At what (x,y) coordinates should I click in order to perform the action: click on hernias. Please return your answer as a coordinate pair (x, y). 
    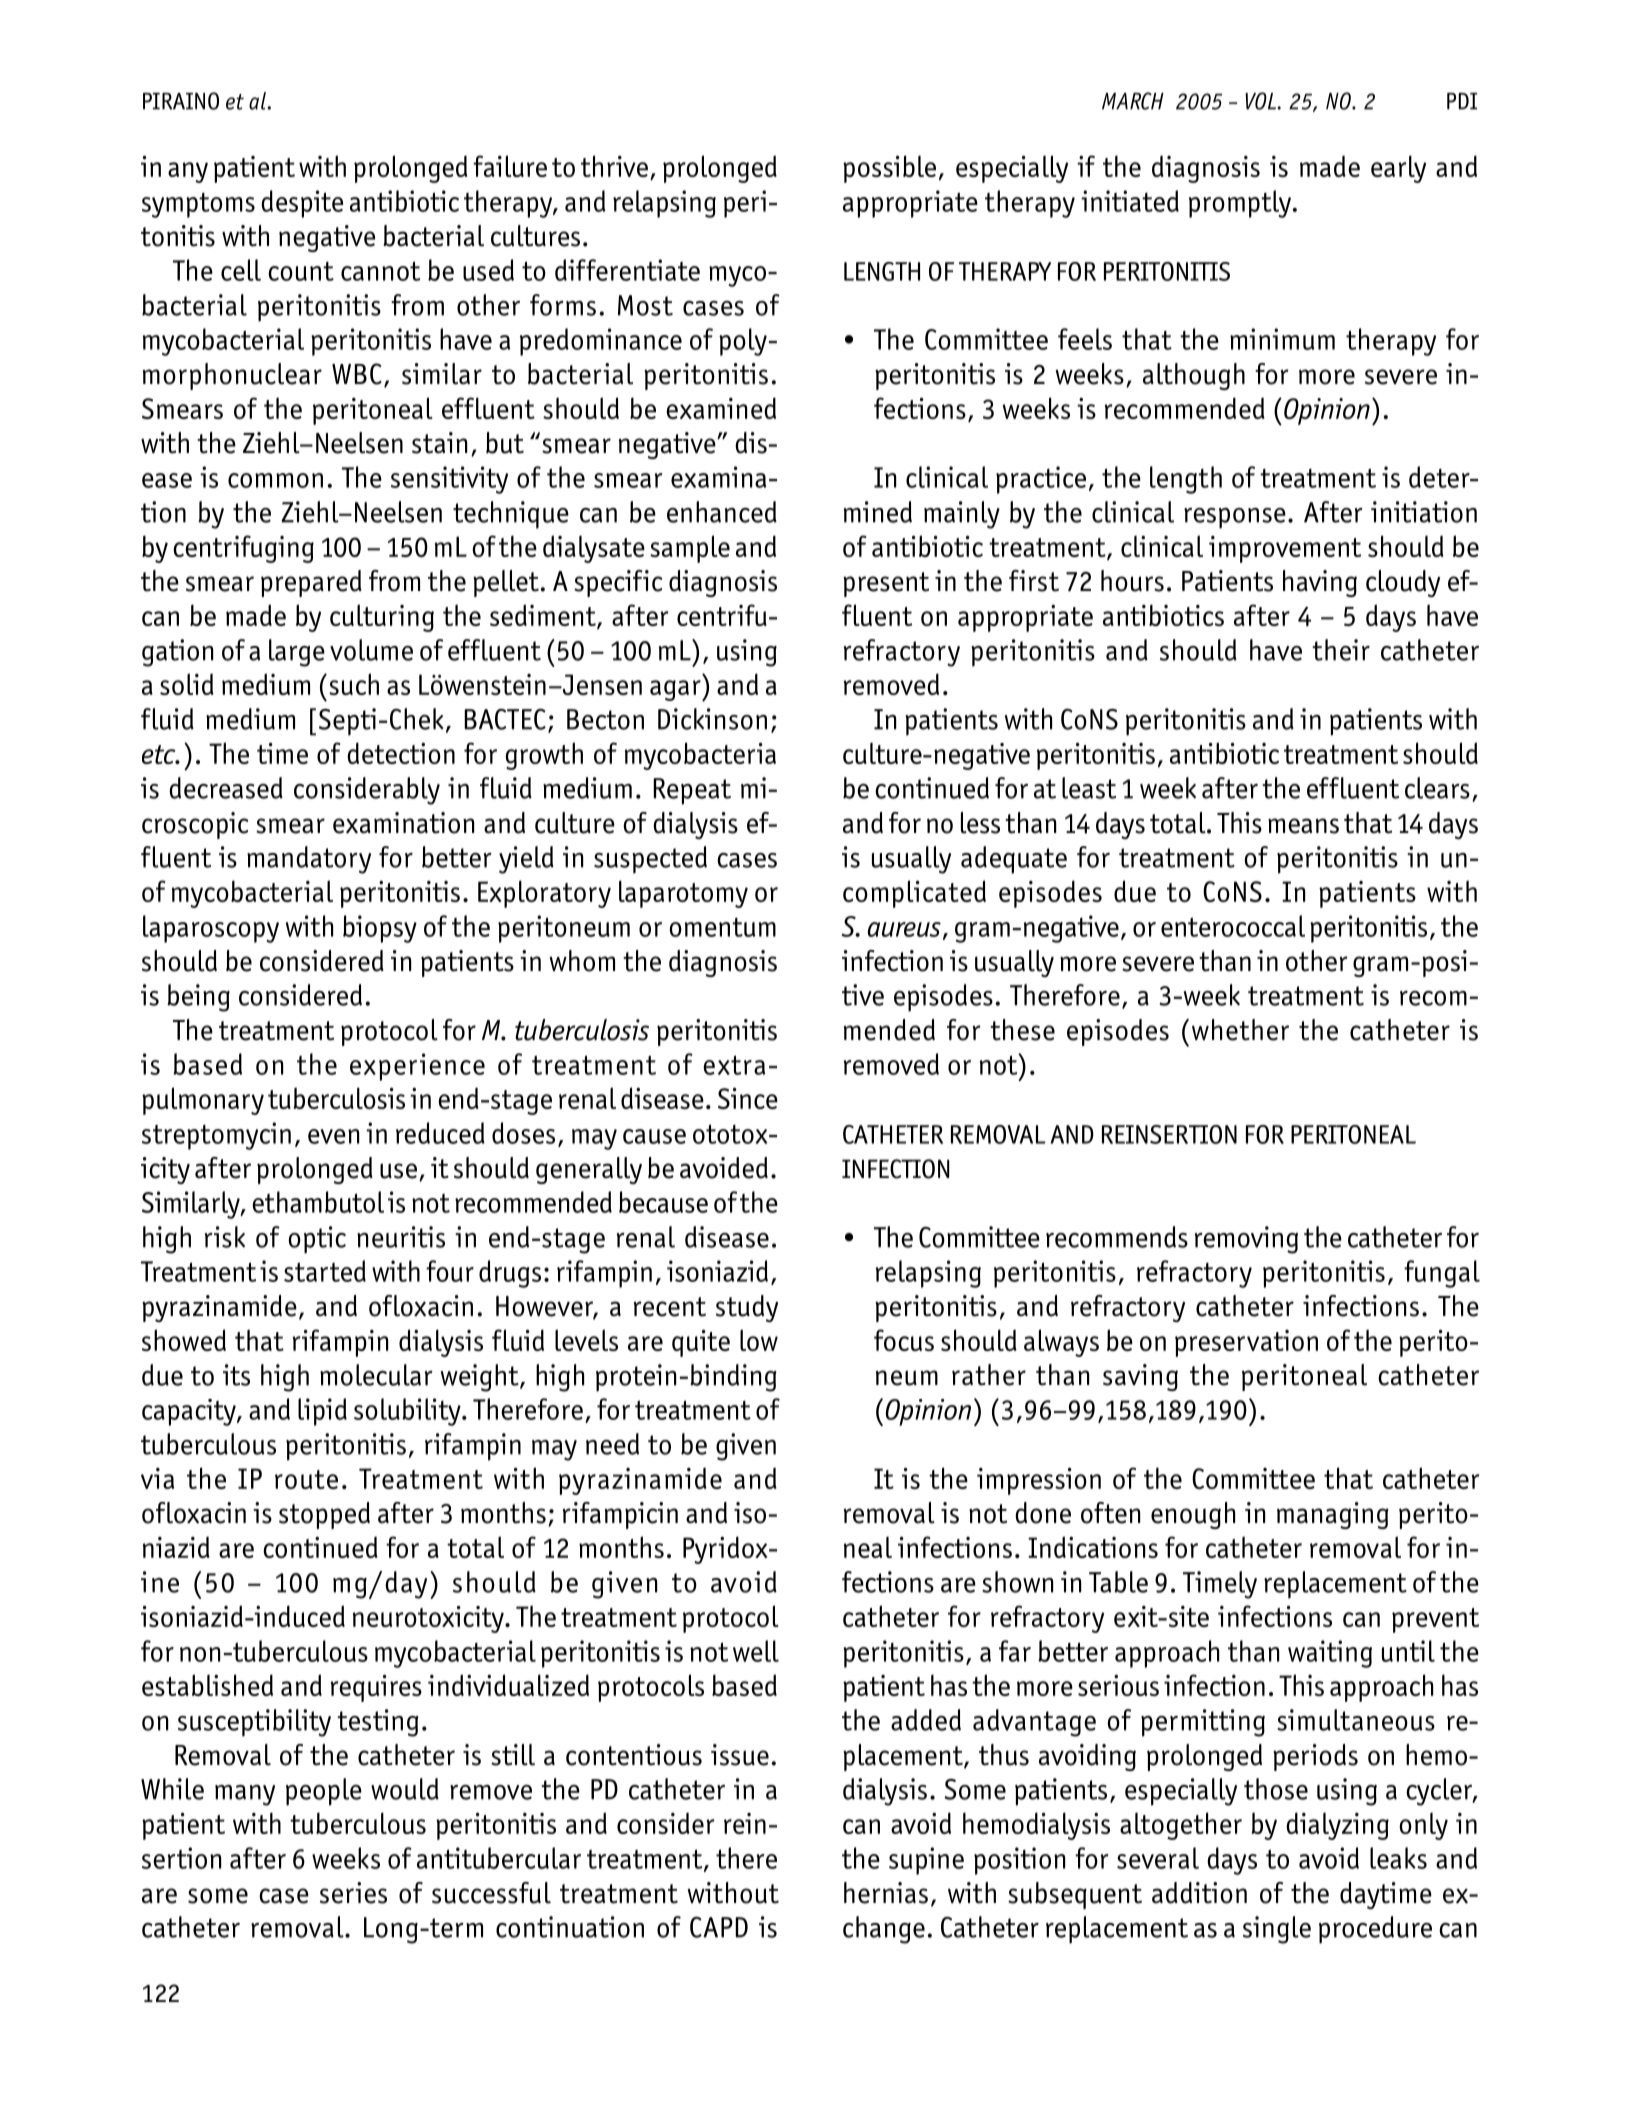
    Looking at the image, I should click on (886, 1893).
